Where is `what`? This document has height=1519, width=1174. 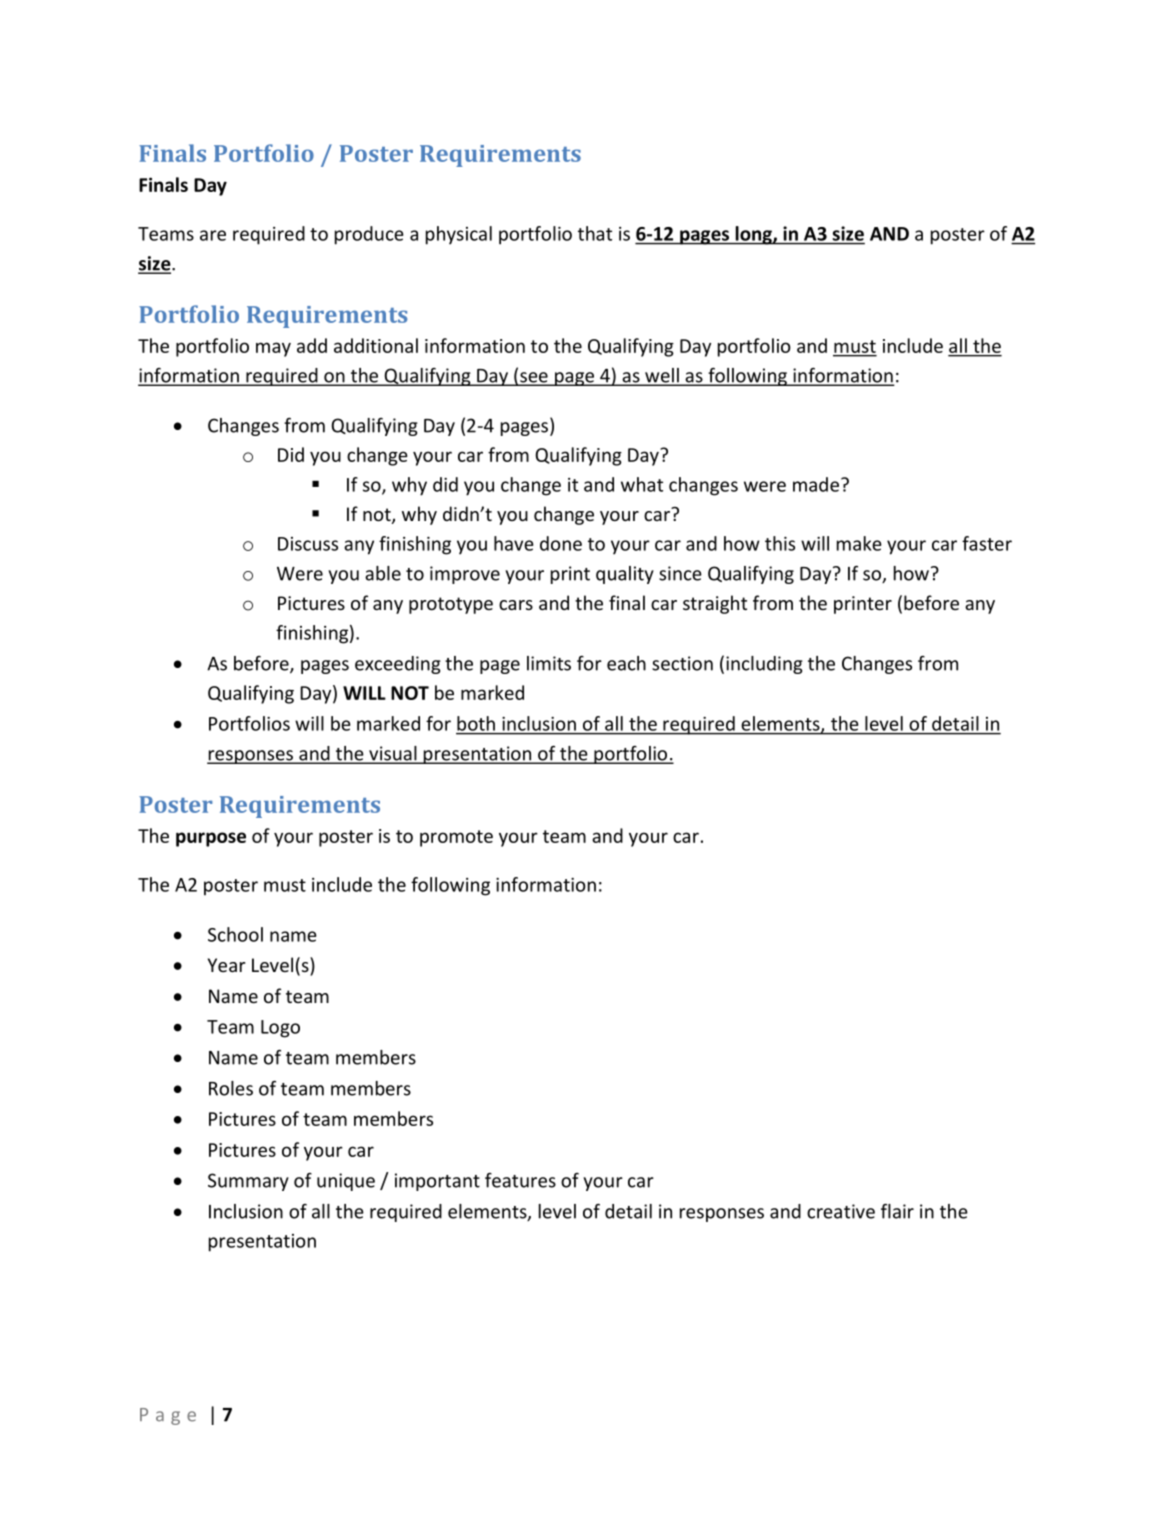
what is located at coordinates (642, 484).
